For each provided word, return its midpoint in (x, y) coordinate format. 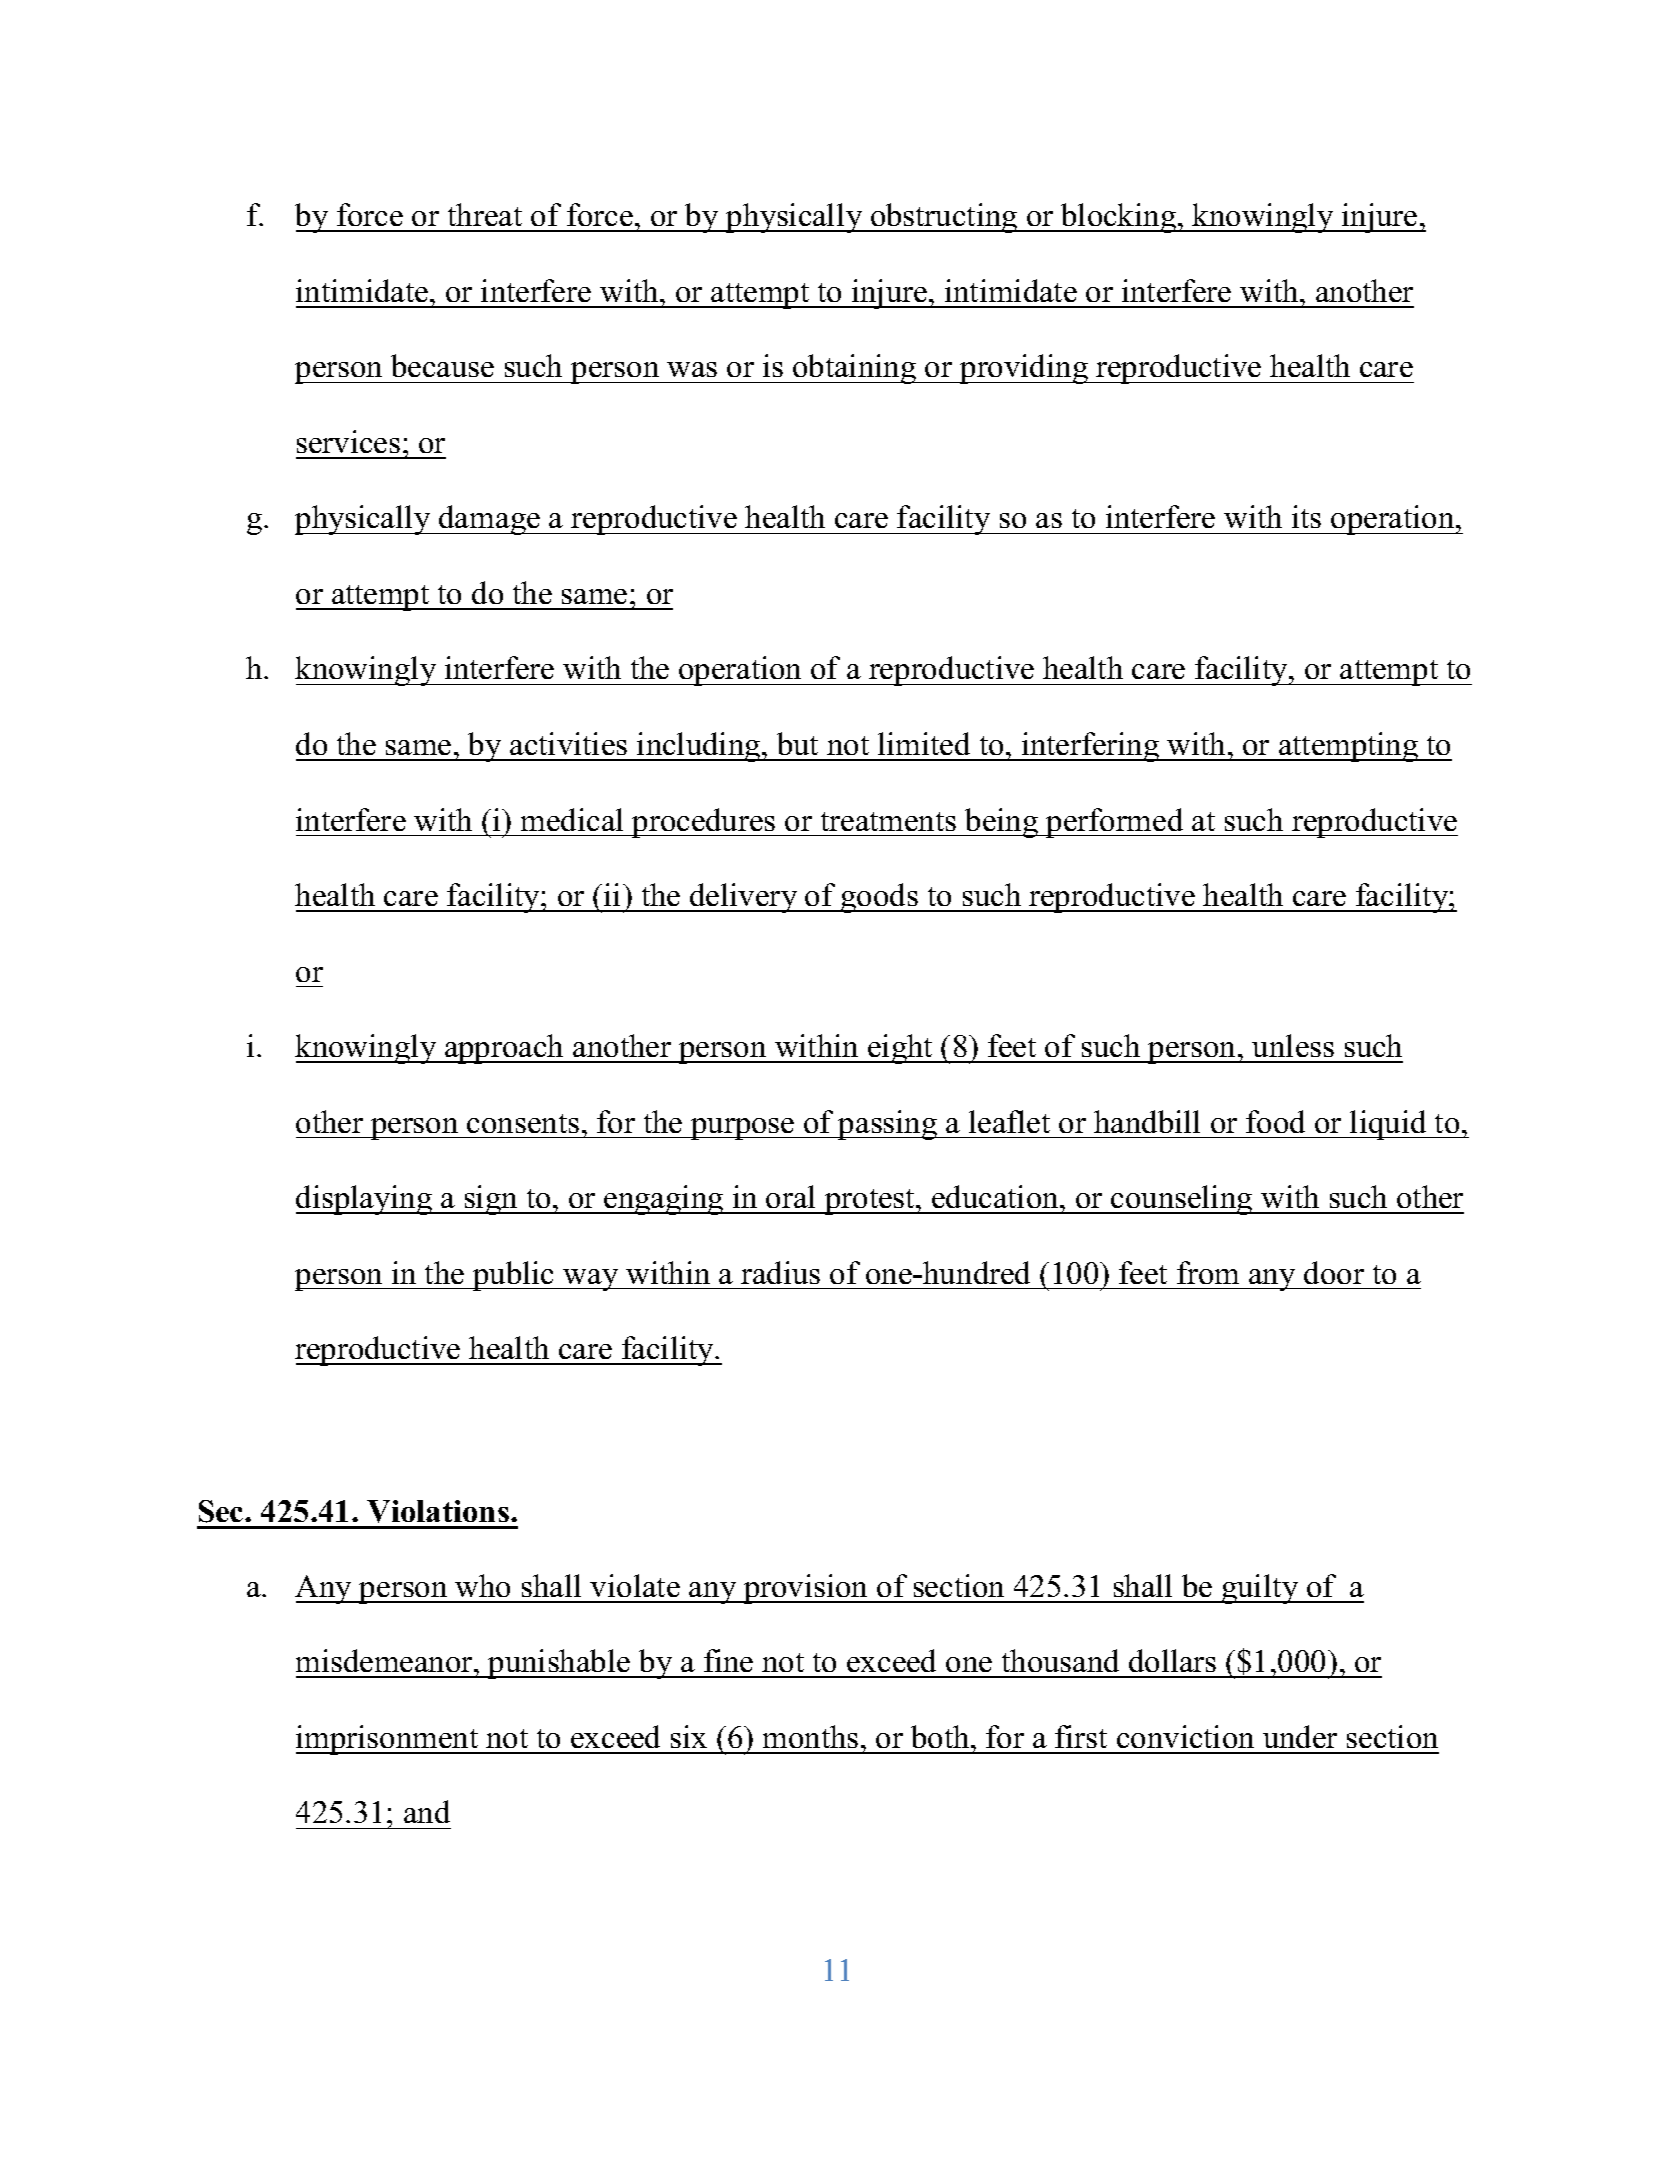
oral (790, 1196)
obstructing (944, 218)
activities (568, 743)
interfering (1091, 747)
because (442, 365)
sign (491, 1200)
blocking (1119, 218)
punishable (559, 1664)
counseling (1182, 1200)
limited (924, 743)
